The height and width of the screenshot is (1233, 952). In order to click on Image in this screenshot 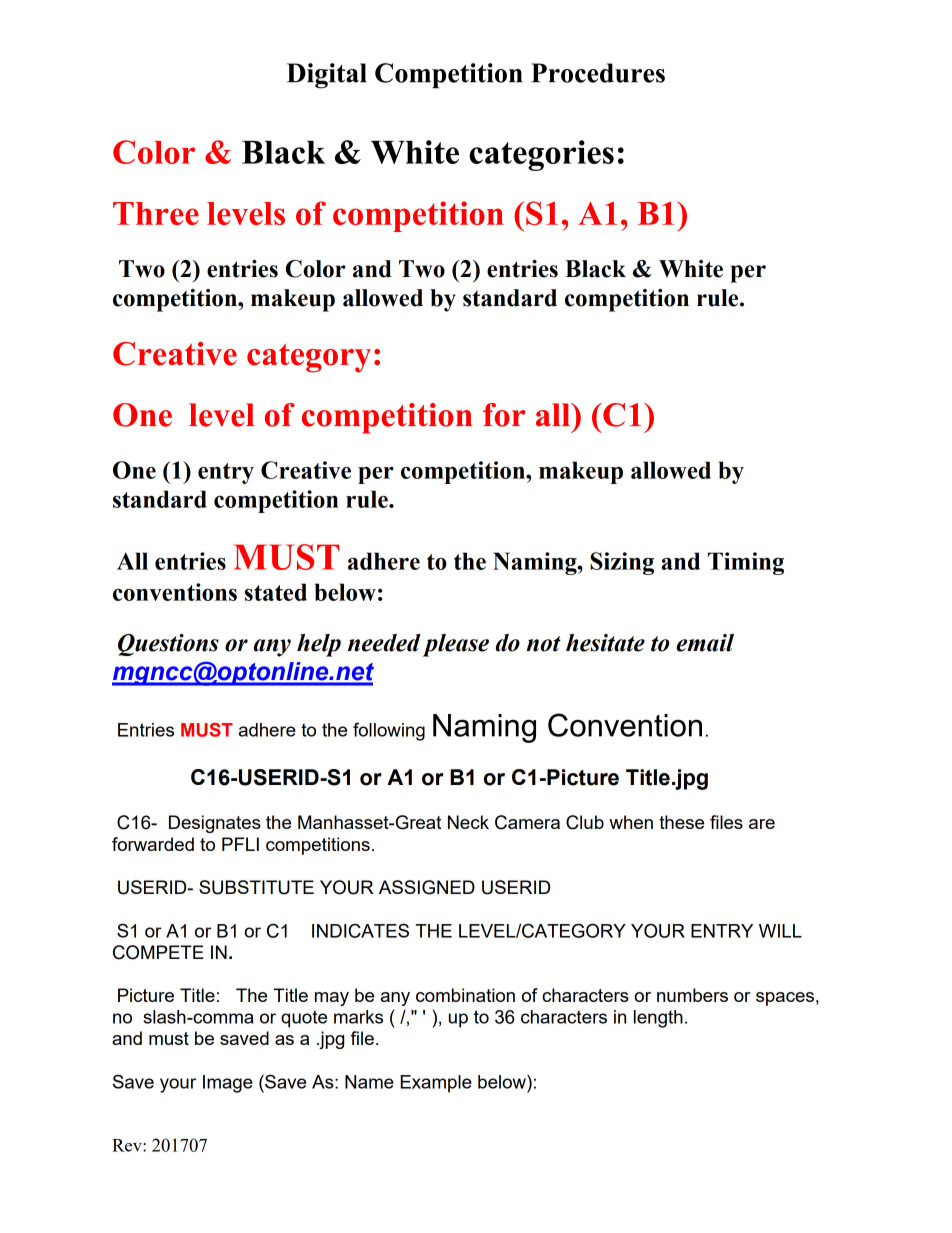, I will do `click(228, 1084)`.
